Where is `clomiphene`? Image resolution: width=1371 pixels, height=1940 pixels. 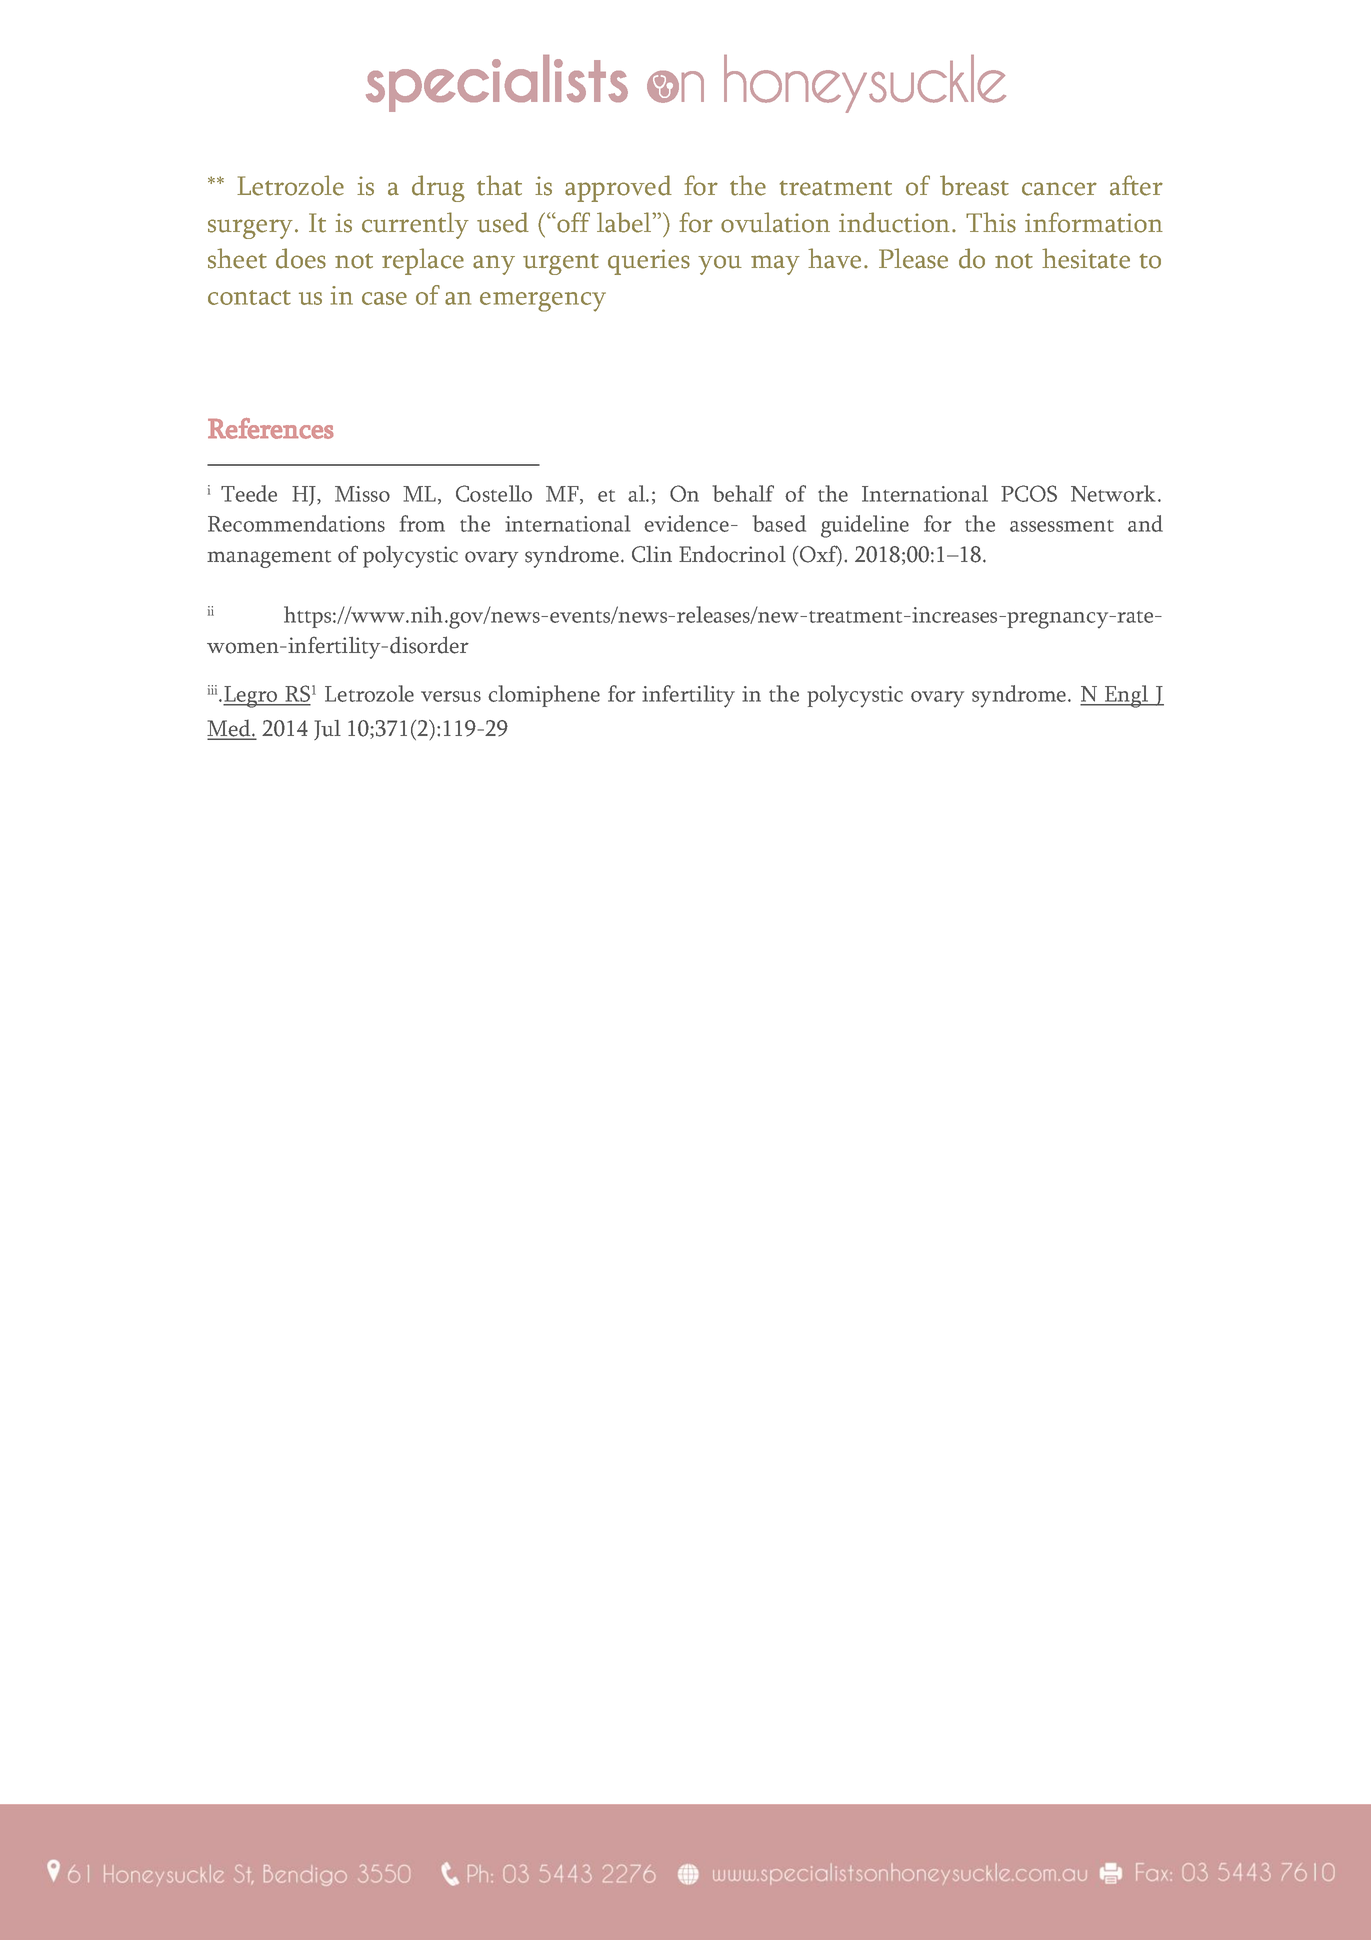 clomiphene is located at coordinates (544, 696).
